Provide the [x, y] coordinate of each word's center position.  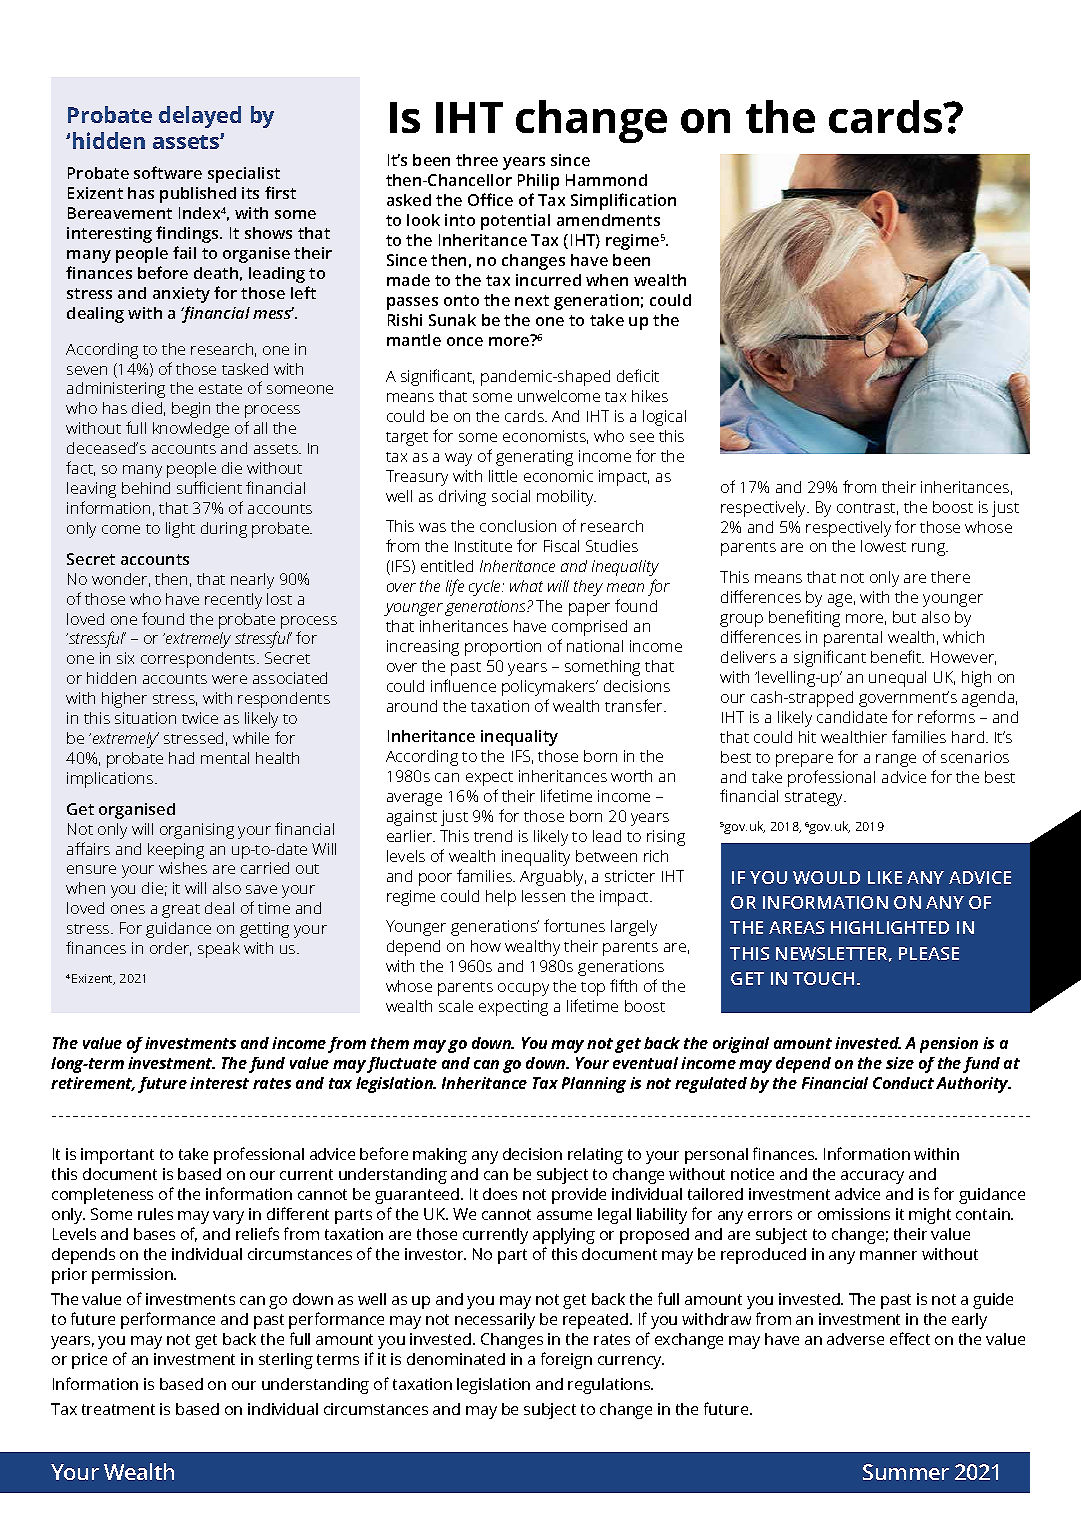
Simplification [623, 201]
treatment [118, 1409]
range [896, 760]
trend [493, 836]
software [168, 172]
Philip [538, 182]
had [181, 758]
